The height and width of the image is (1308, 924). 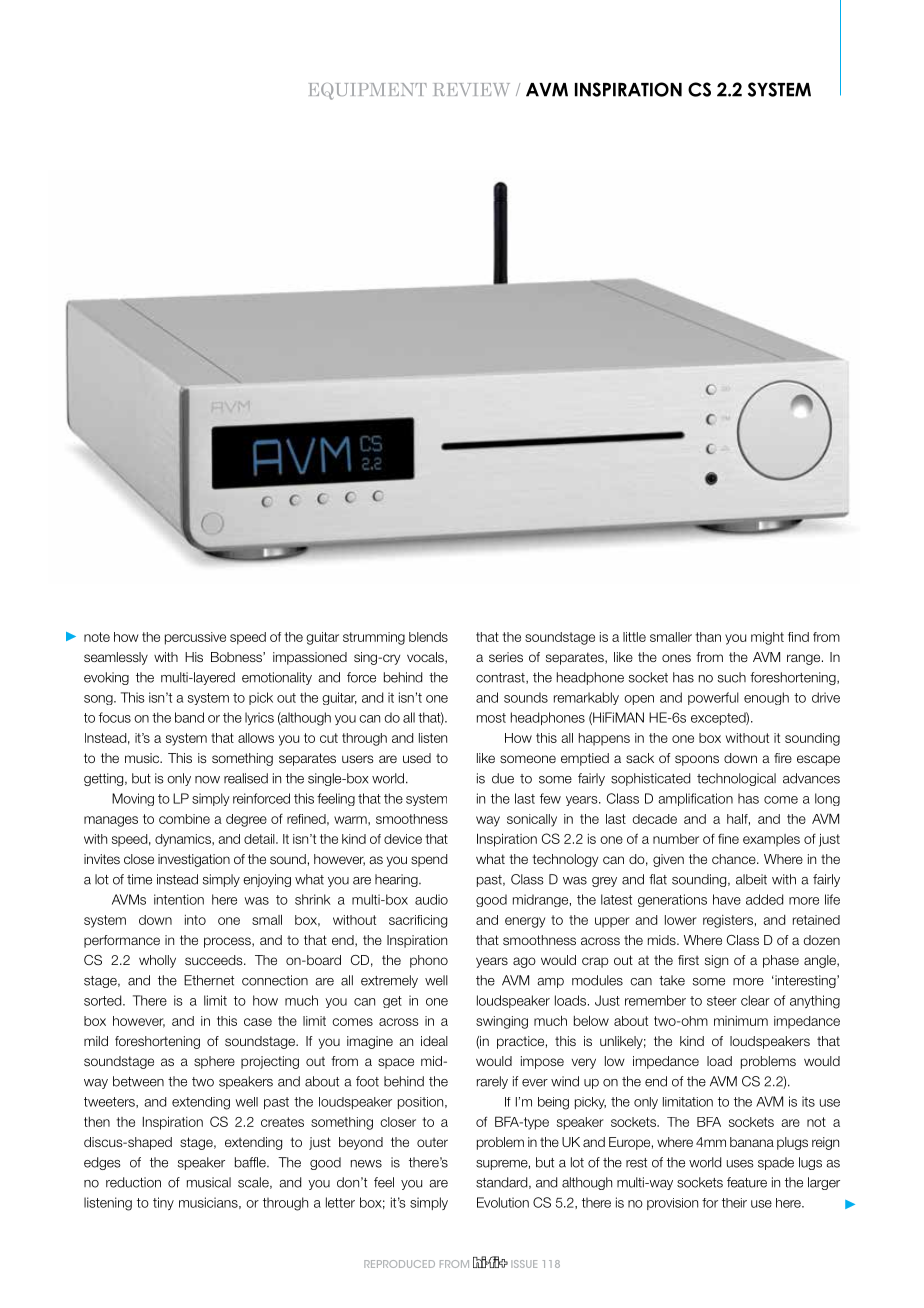 What do you see at coordinates (501, 678) in the image?
I see `contrast` at bounding box center [501, 678].
